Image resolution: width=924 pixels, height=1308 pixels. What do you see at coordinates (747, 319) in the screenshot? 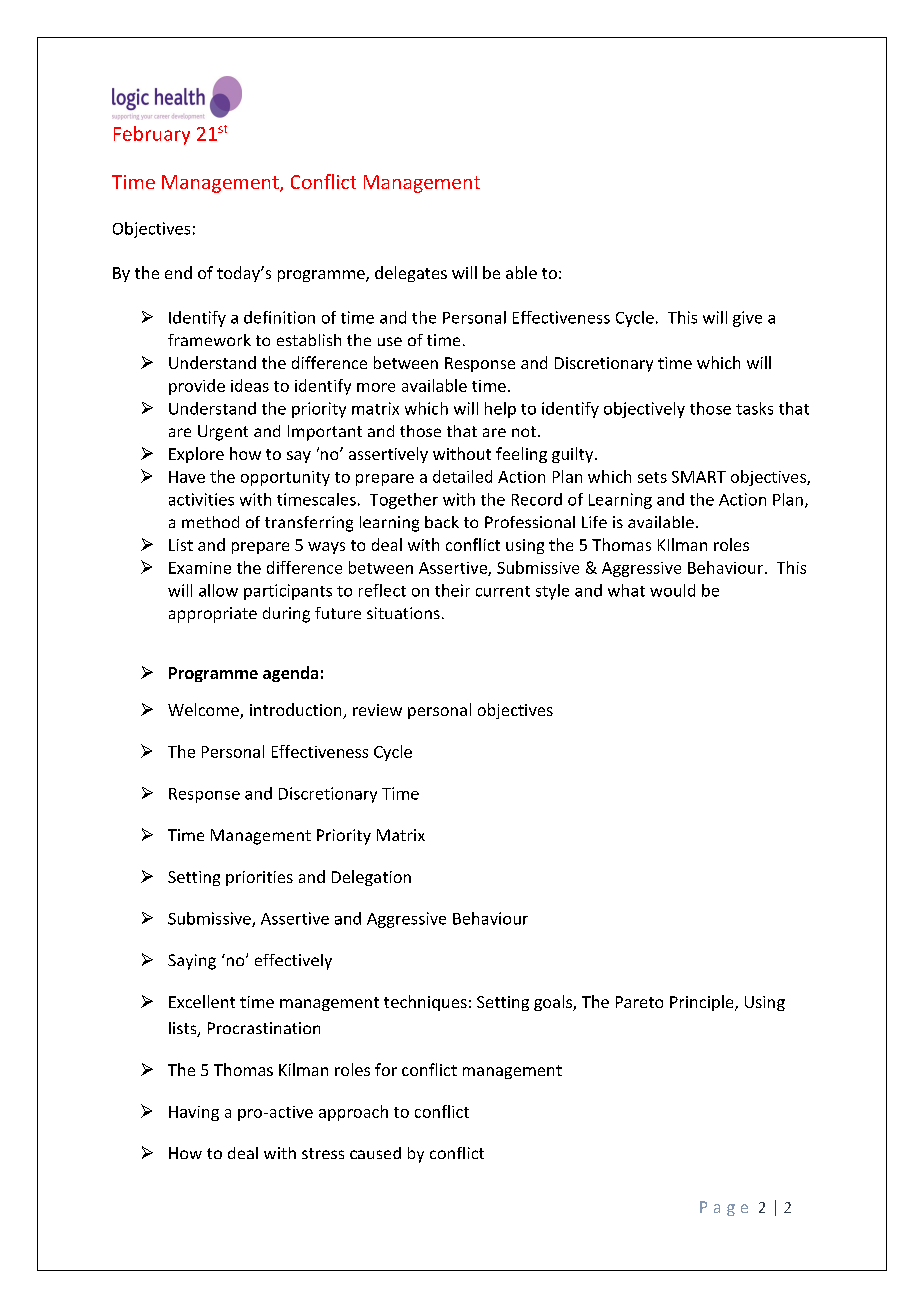
I see `give` at bounding box center [747, 319].
